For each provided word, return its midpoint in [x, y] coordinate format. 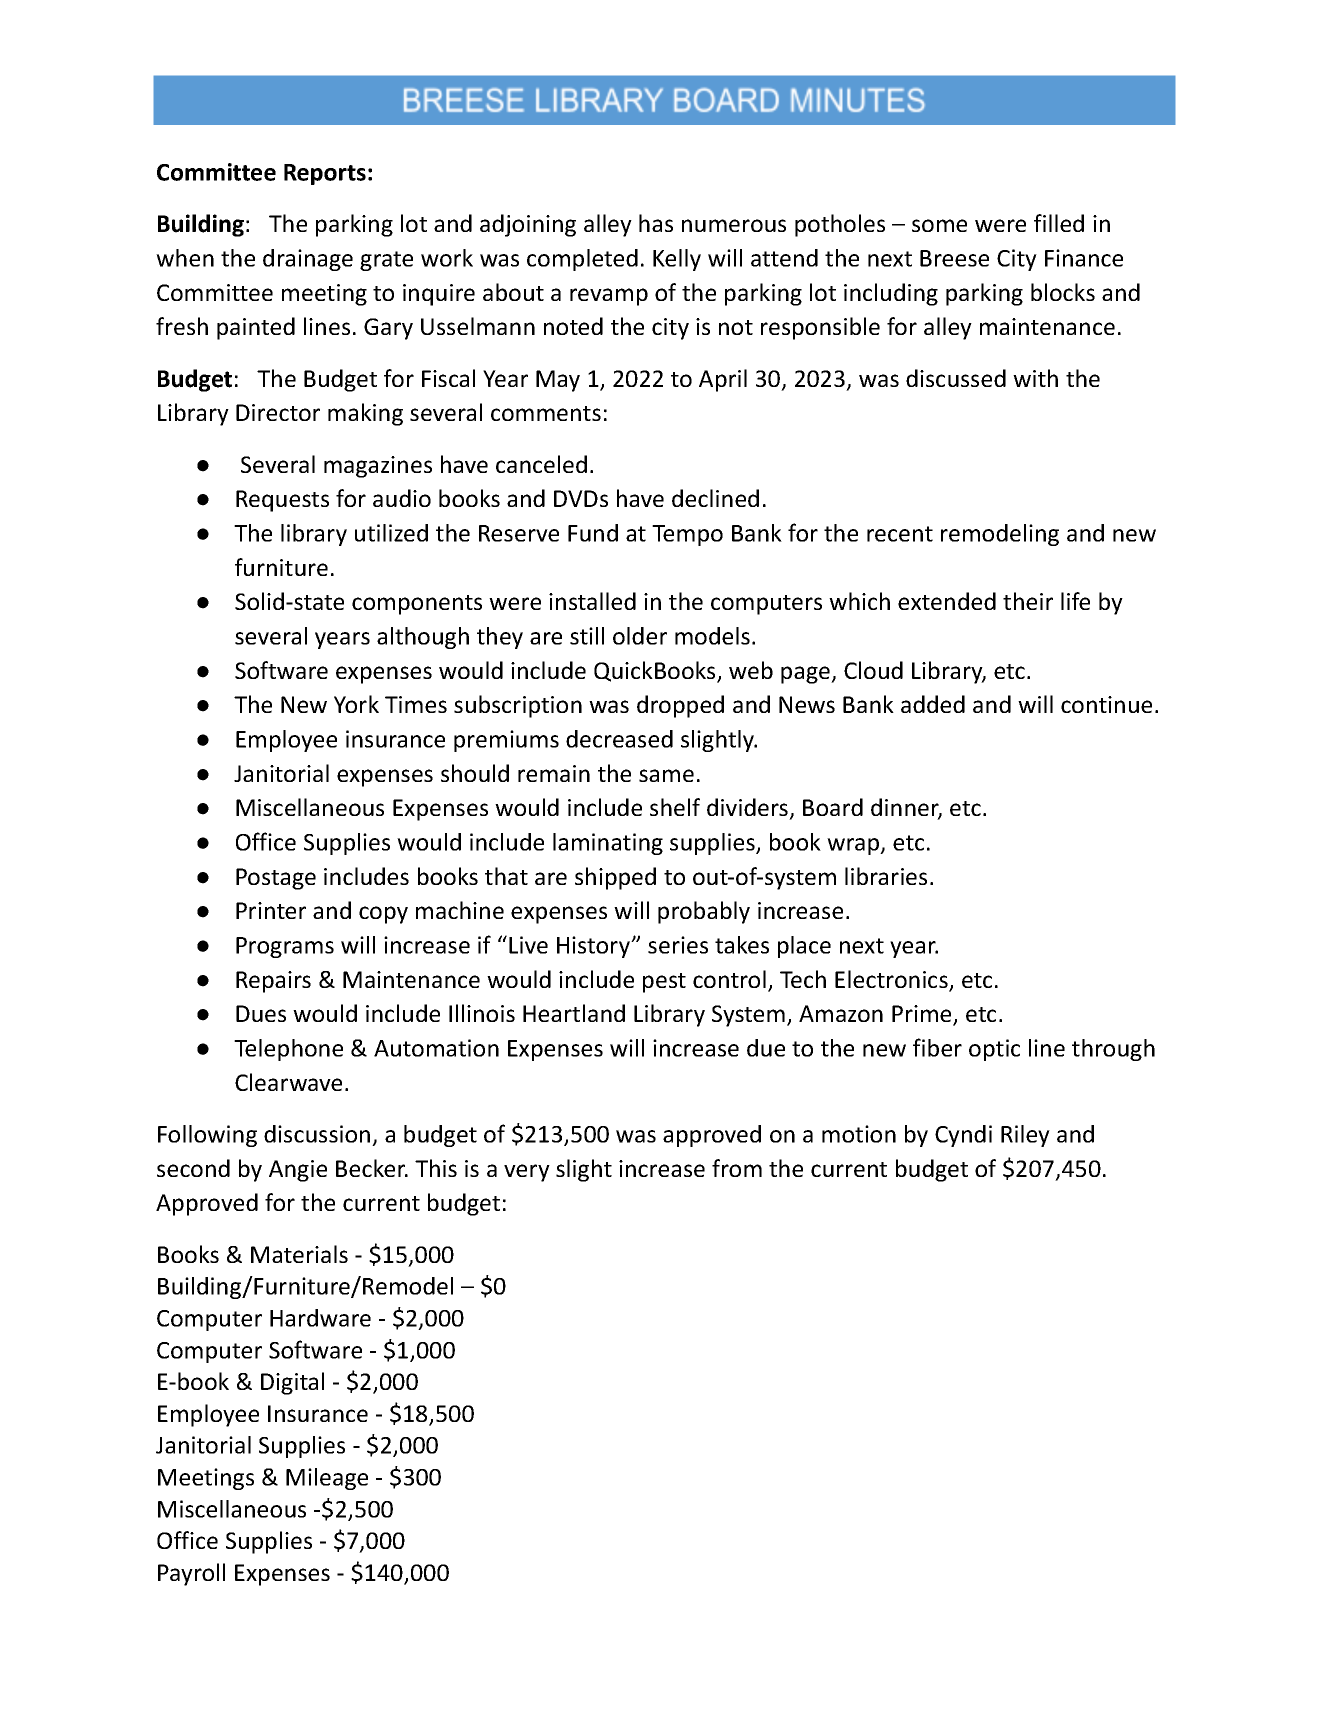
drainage [308, 260]
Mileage [327, 1479]
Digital [292, 1383]
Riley [1025, 1136]
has [656, 223]
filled [1059, 223]
